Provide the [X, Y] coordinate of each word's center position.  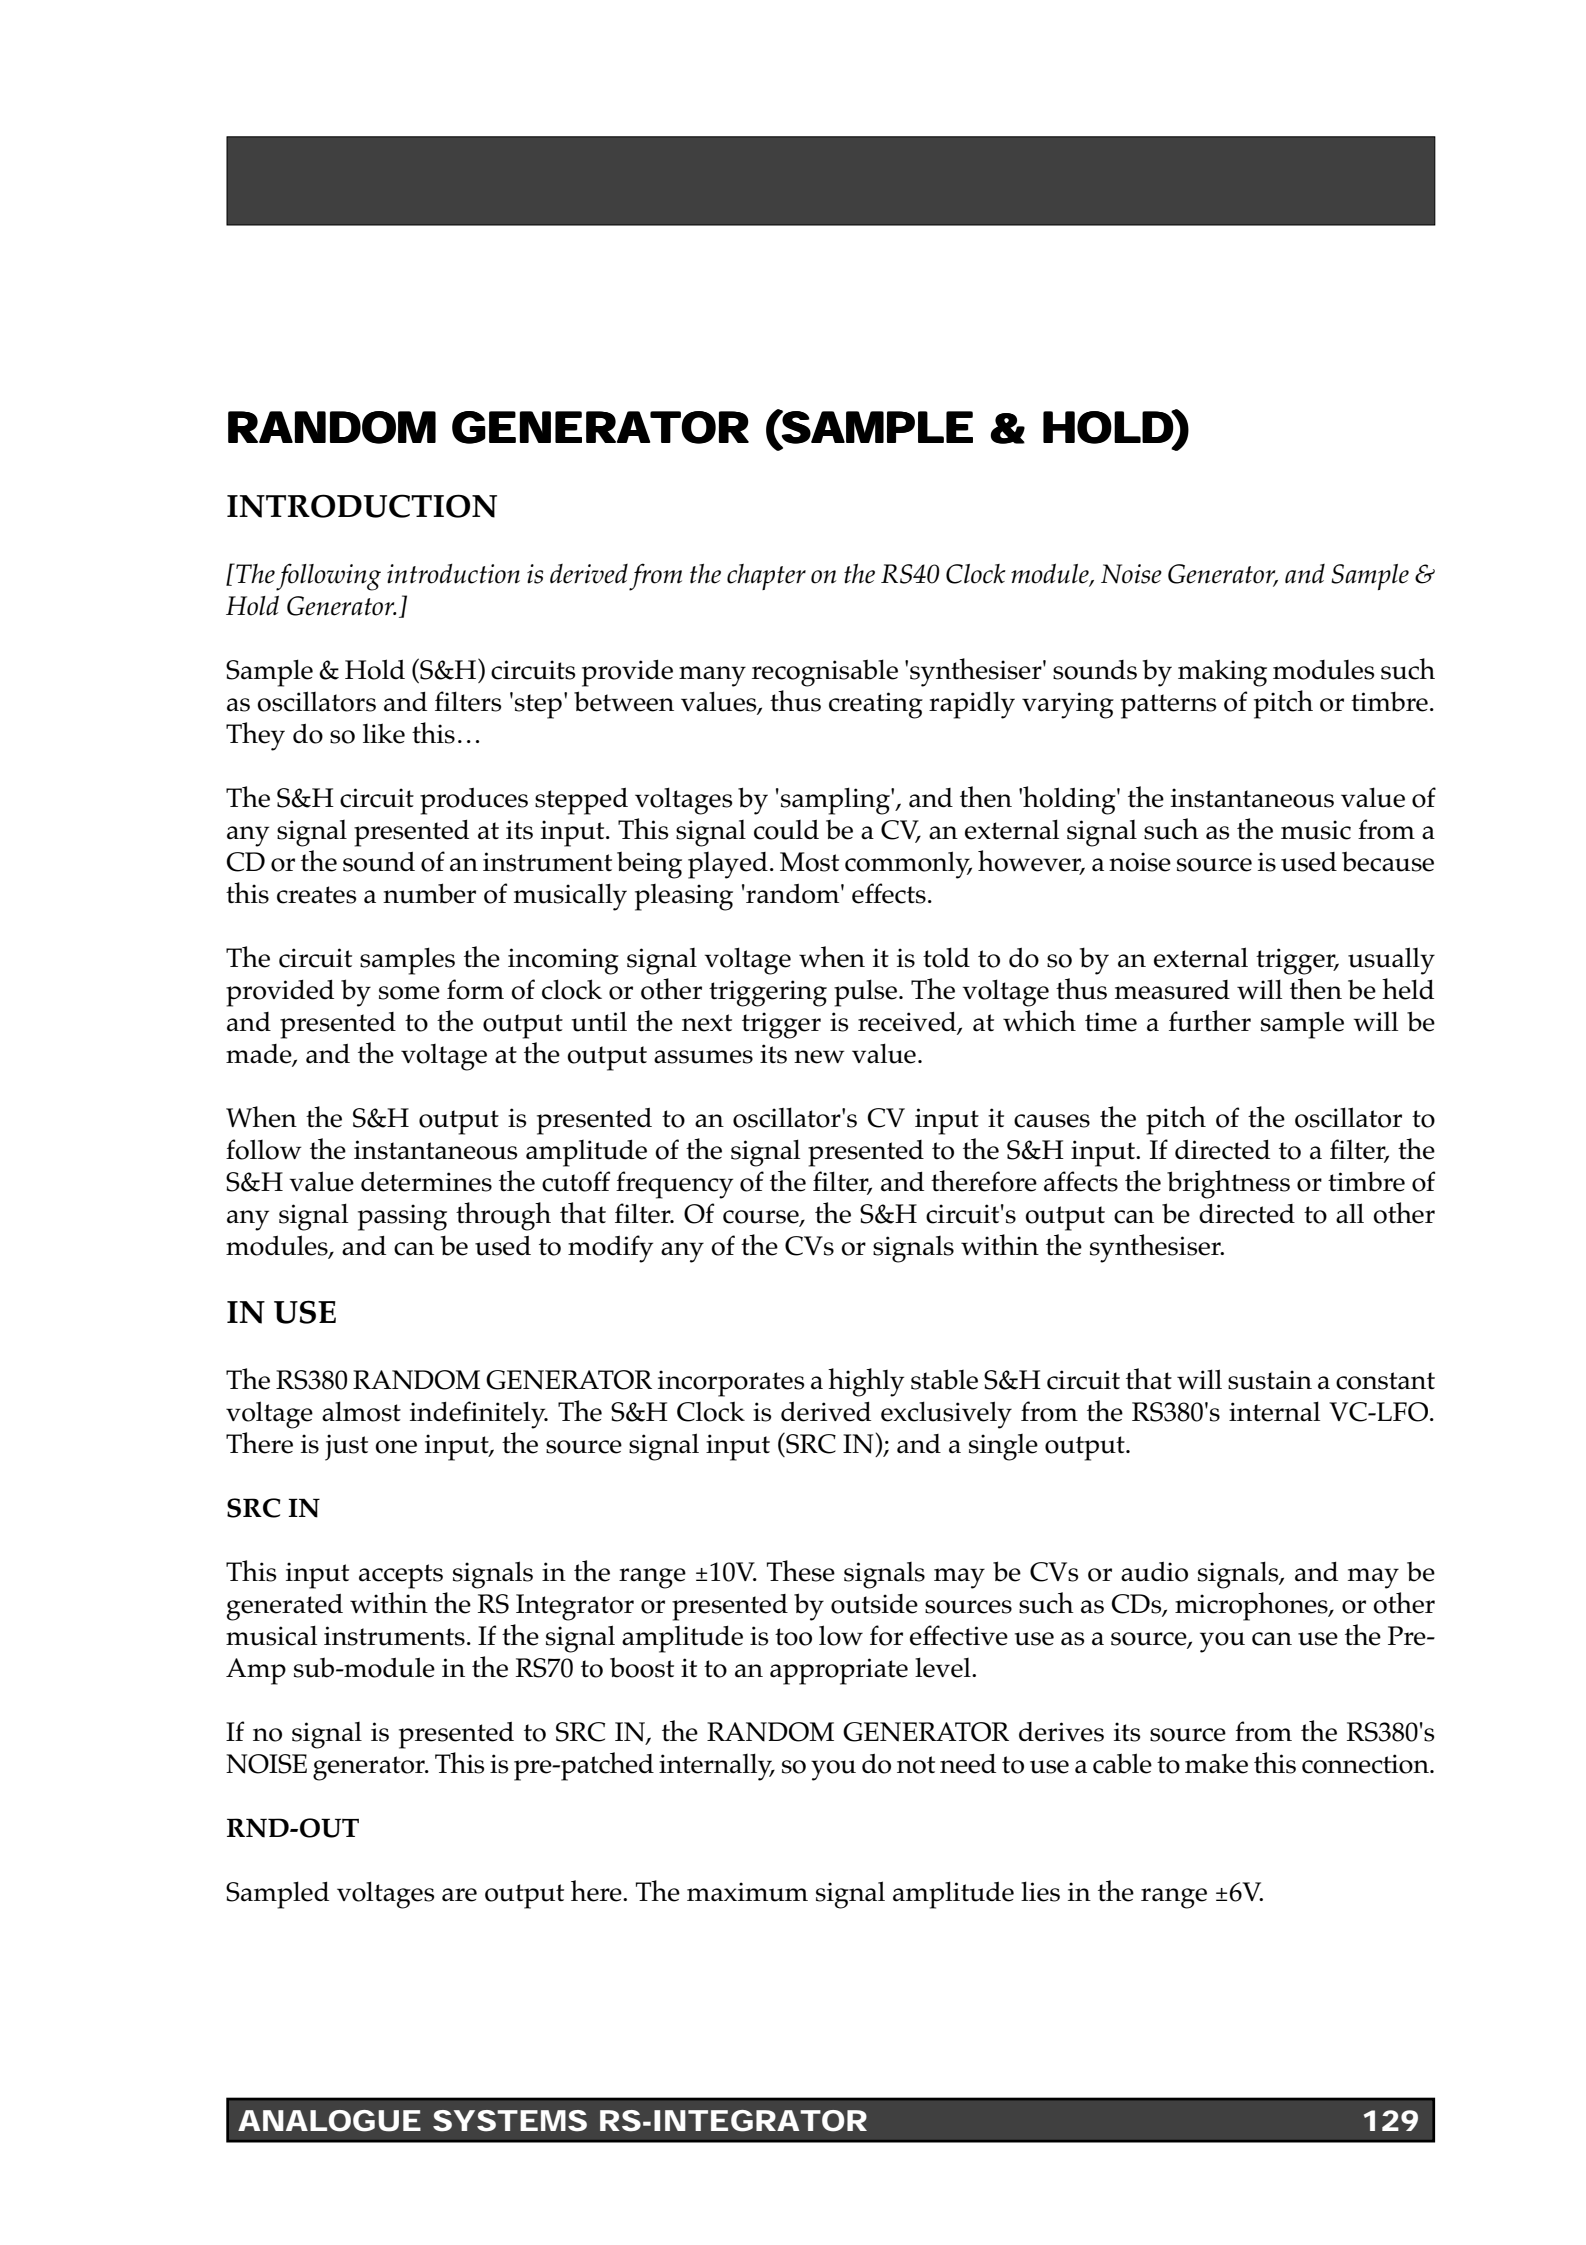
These [801, 1571]
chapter [766, 577]
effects [889, 893]
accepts [401, 1576]
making [1222, 673]
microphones [1252, 1606]
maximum [747, 1892]
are [459, 1895]
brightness [1228, 1184]
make [1216, 1763]
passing [402, 1217]
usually [1391, 961]
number [429, 893]
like [384, 733]
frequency [674, 1185]
